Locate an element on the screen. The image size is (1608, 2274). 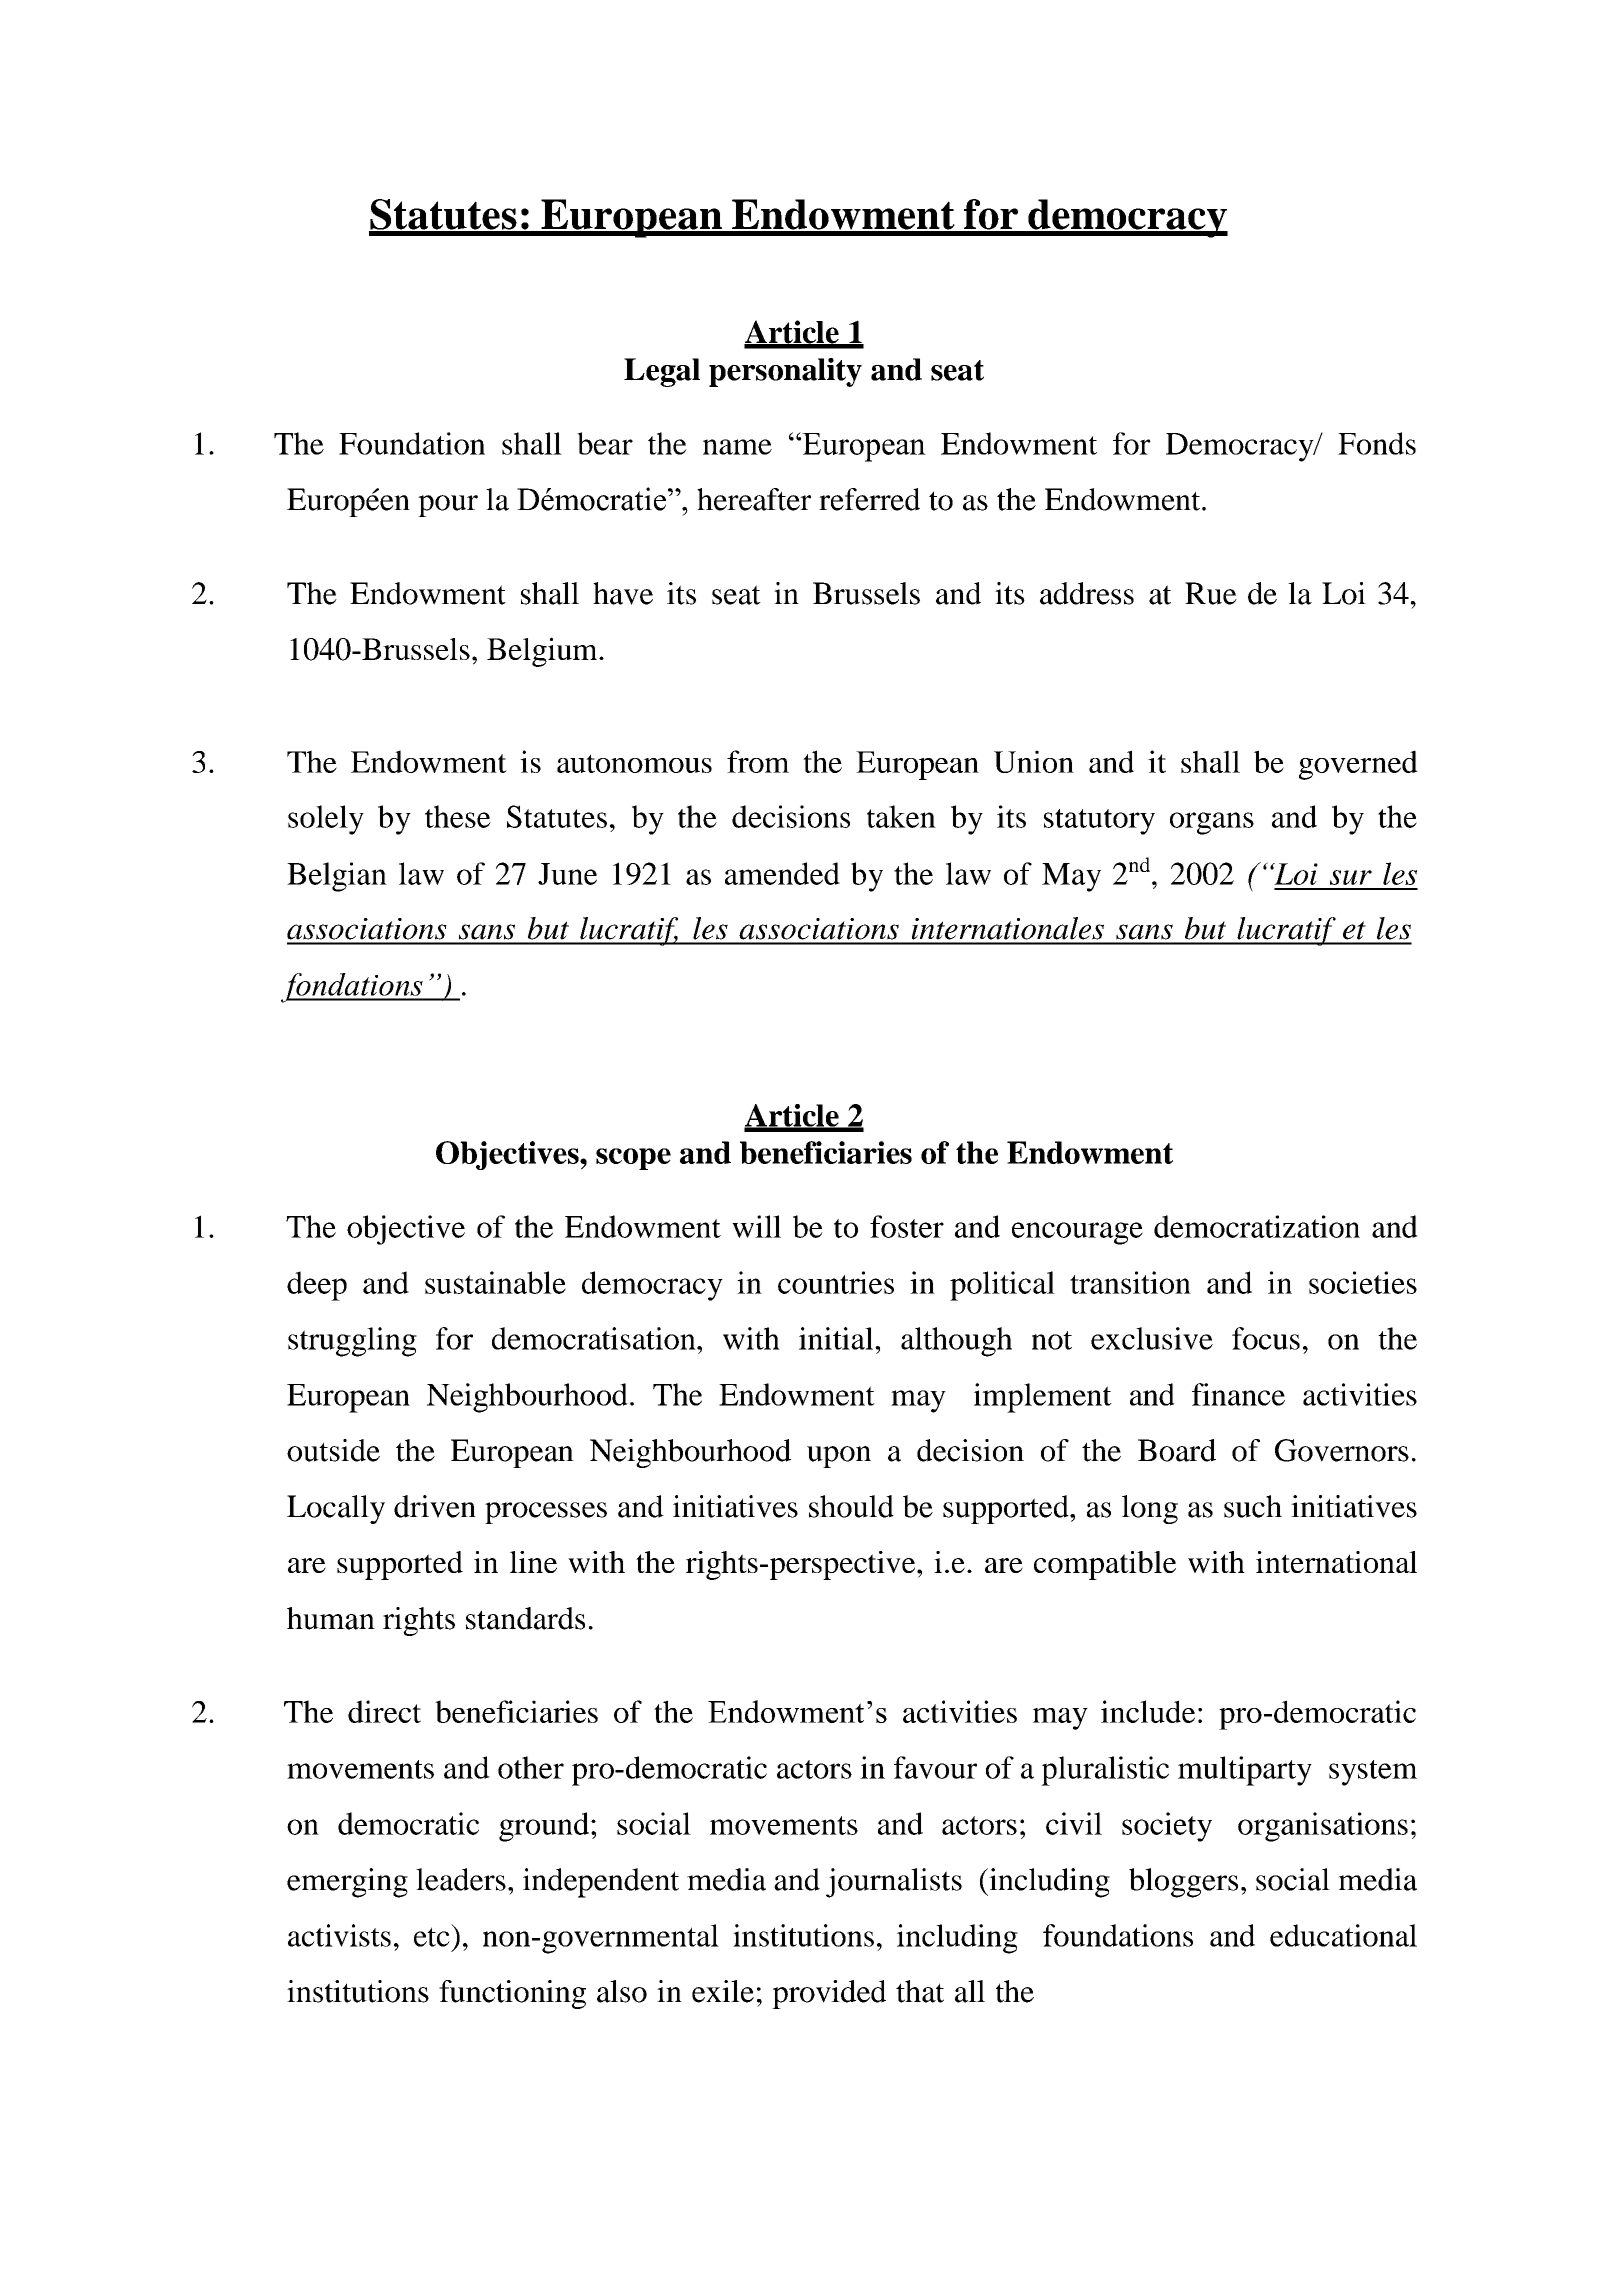
should is located at coordinates (851, 1506).
